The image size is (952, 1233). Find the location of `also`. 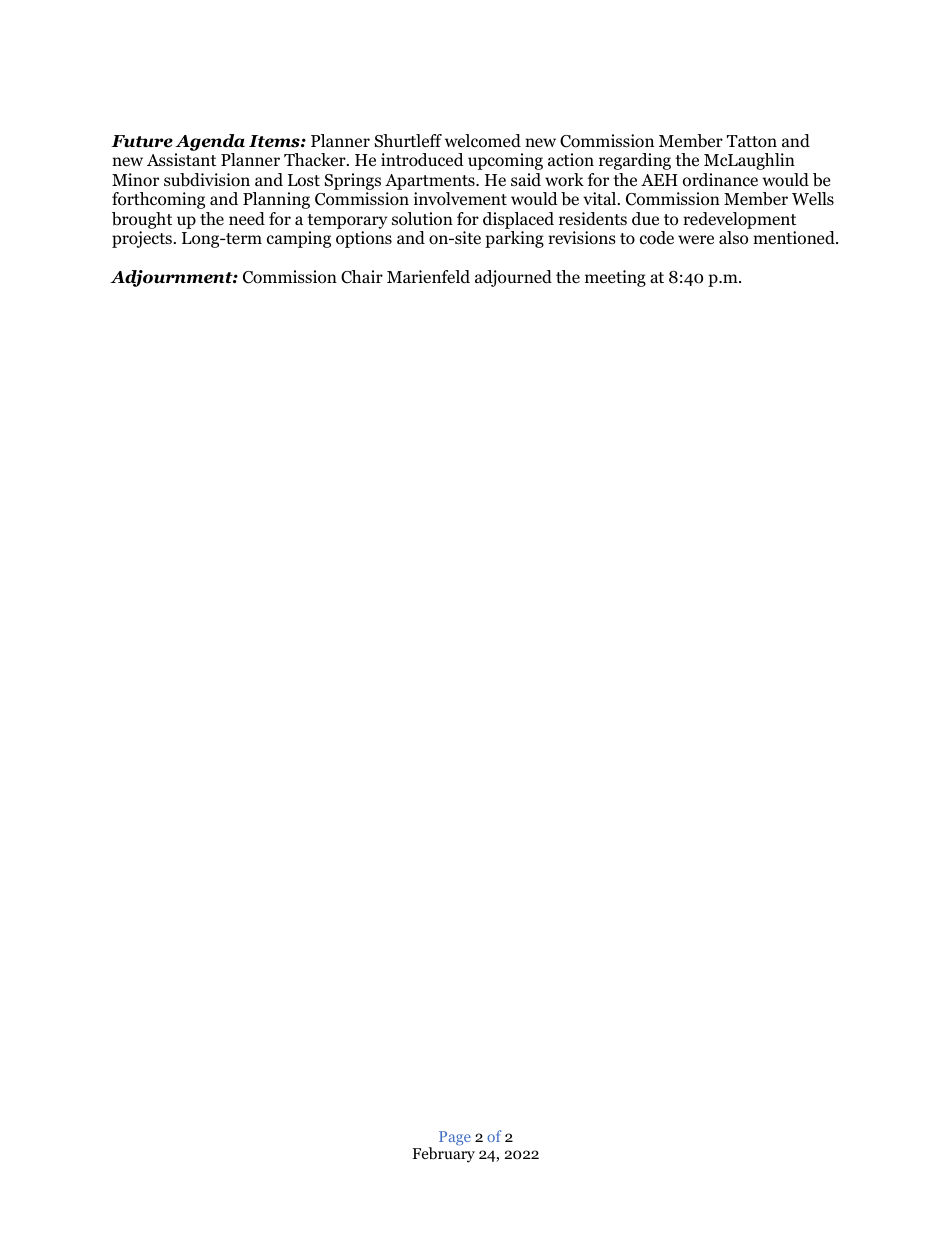

also is located at coordinates (733, 238).
